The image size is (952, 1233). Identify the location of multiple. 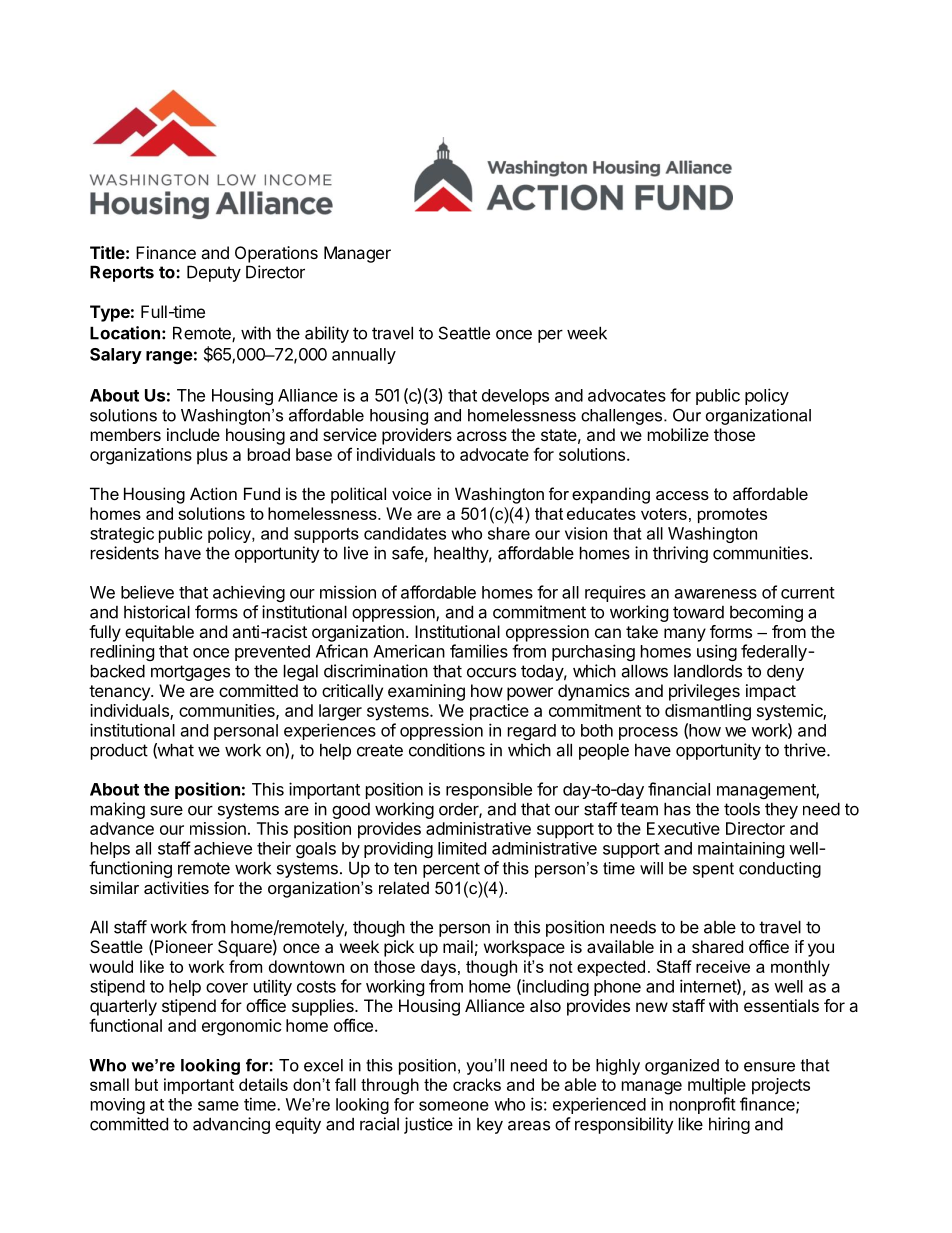
(717, 1086).
